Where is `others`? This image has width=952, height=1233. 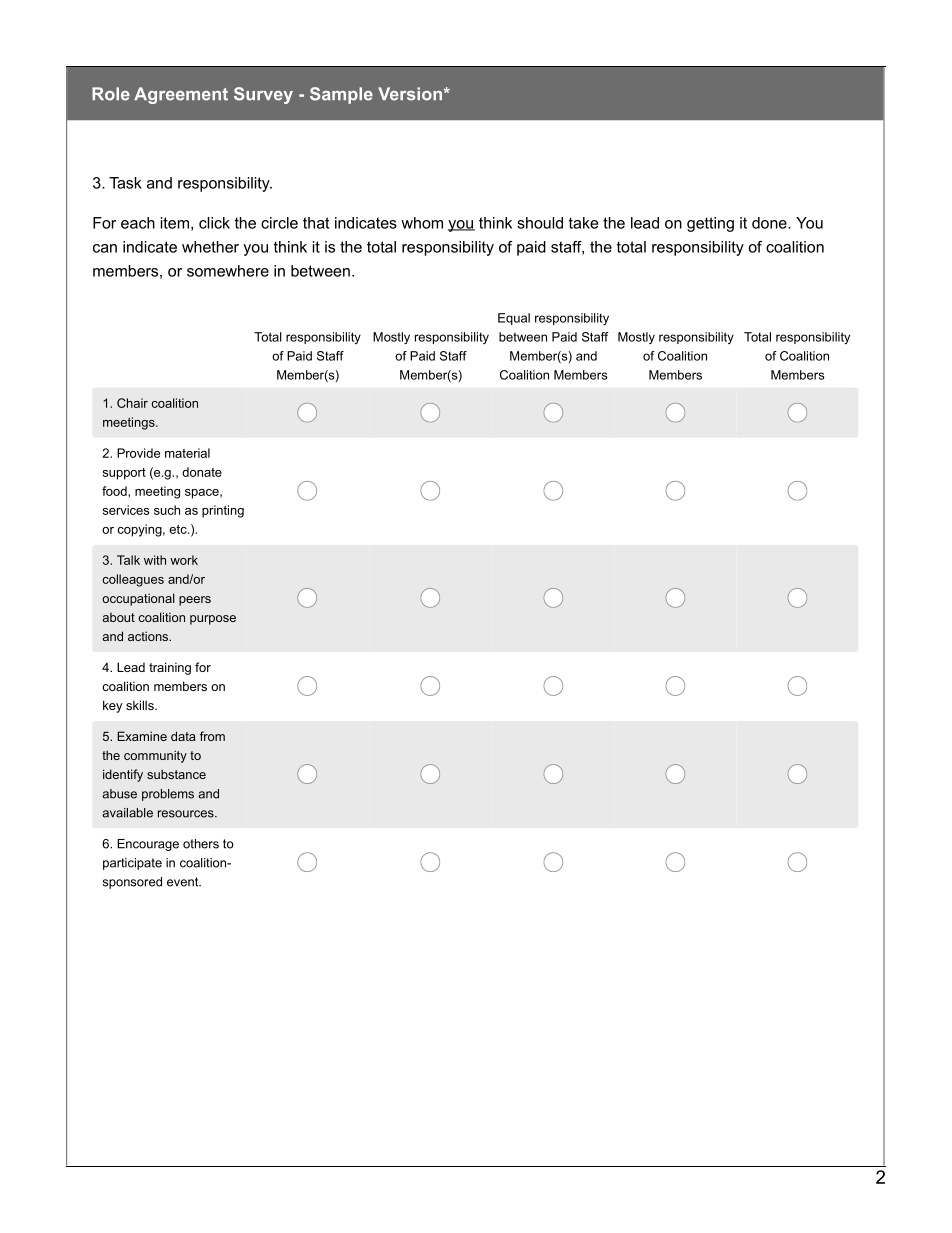
others is located at coordinates (201, 844).
